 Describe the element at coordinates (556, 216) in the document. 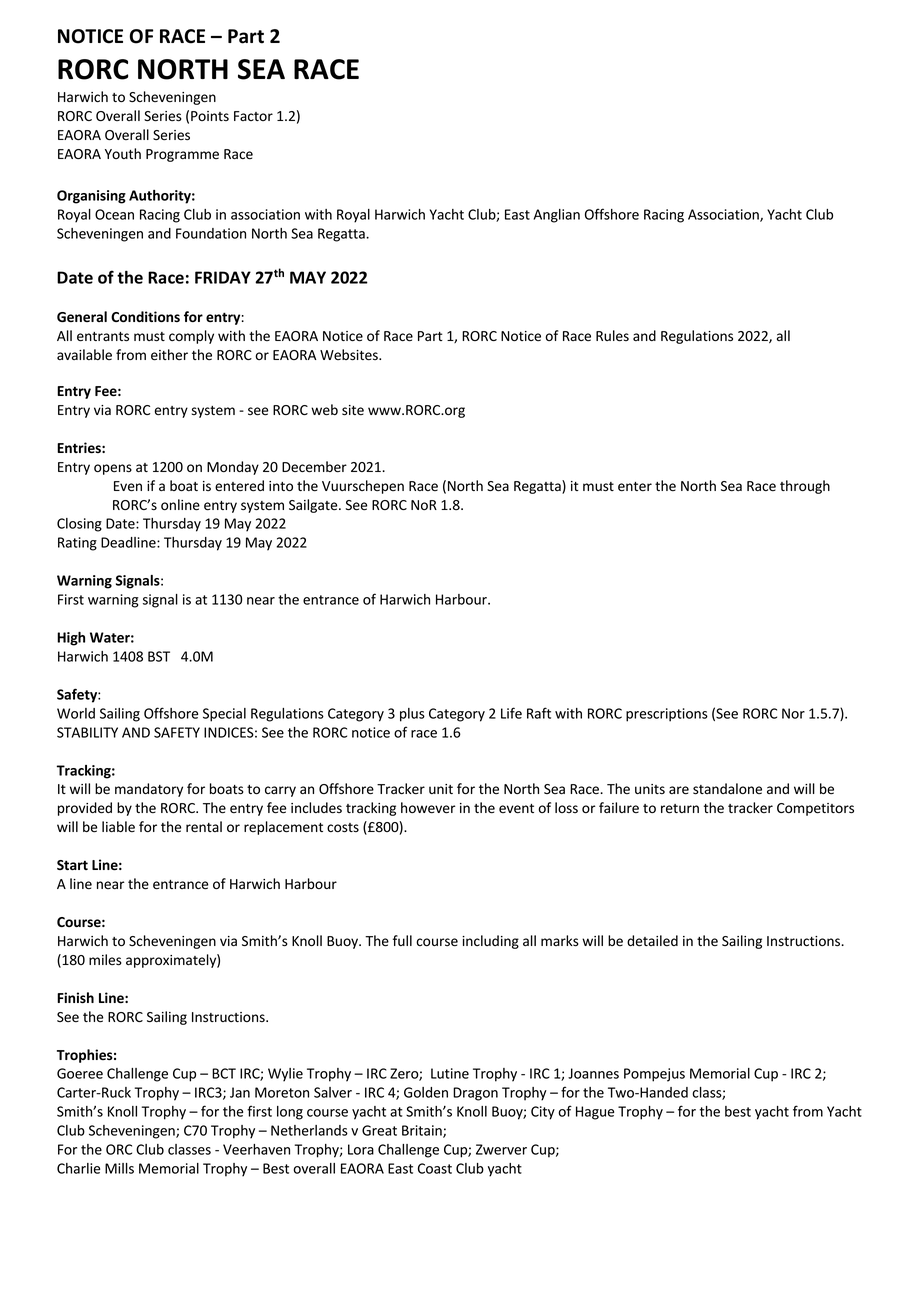

I see `Anglian` at that location.
